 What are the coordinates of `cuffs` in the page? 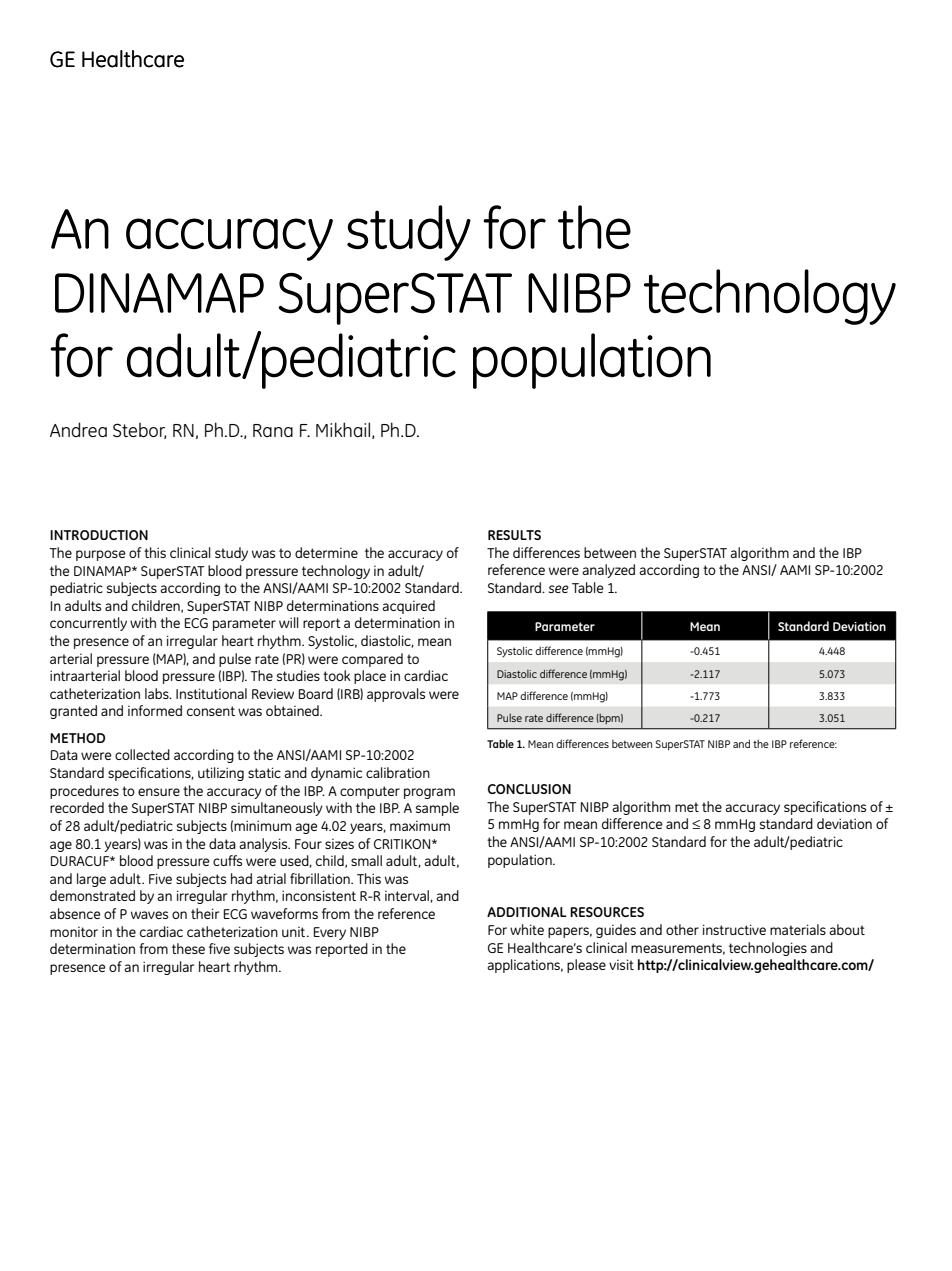 It's located at (227, 860).
